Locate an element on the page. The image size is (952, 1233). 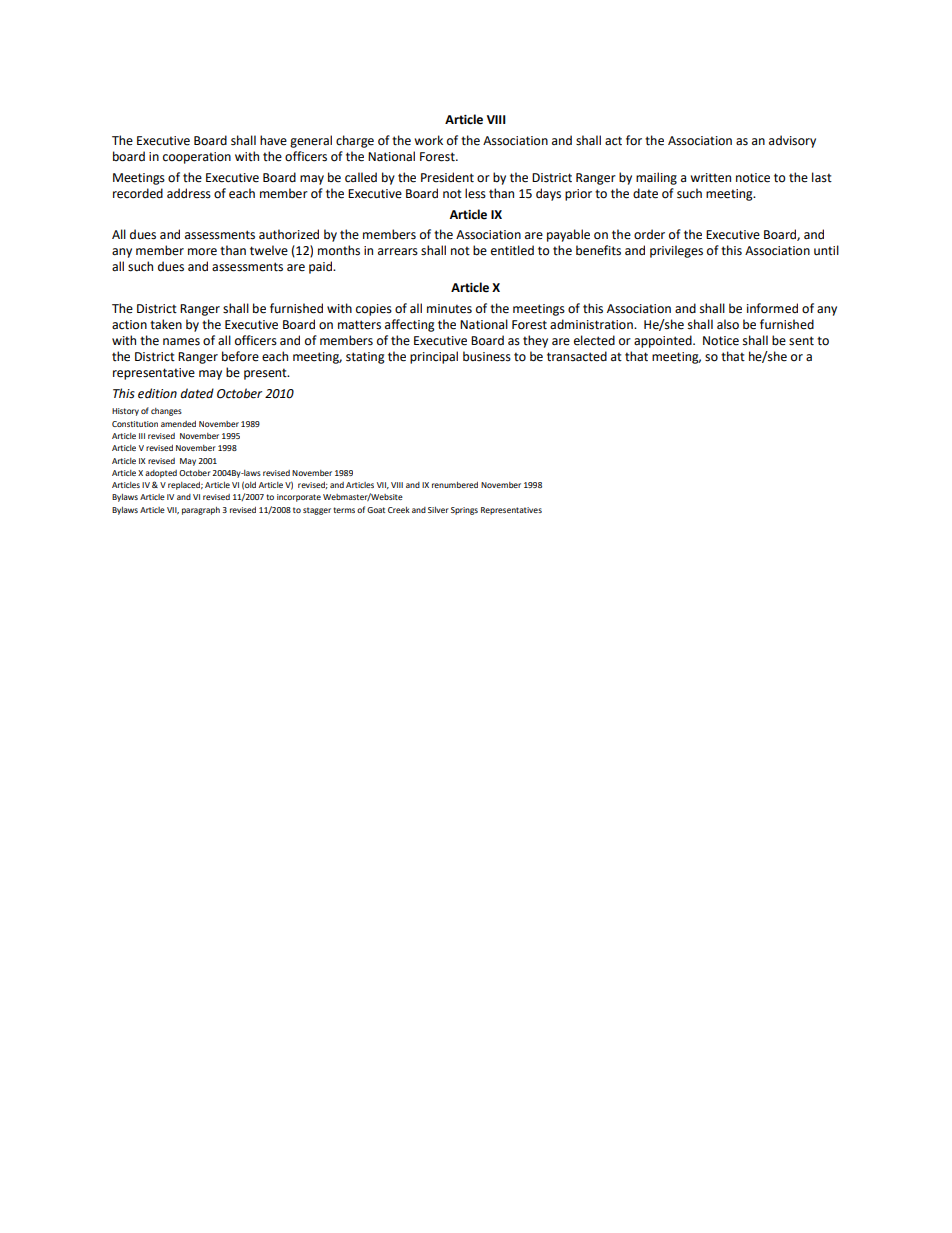
cooperation is located at coordinates (197, 158).
